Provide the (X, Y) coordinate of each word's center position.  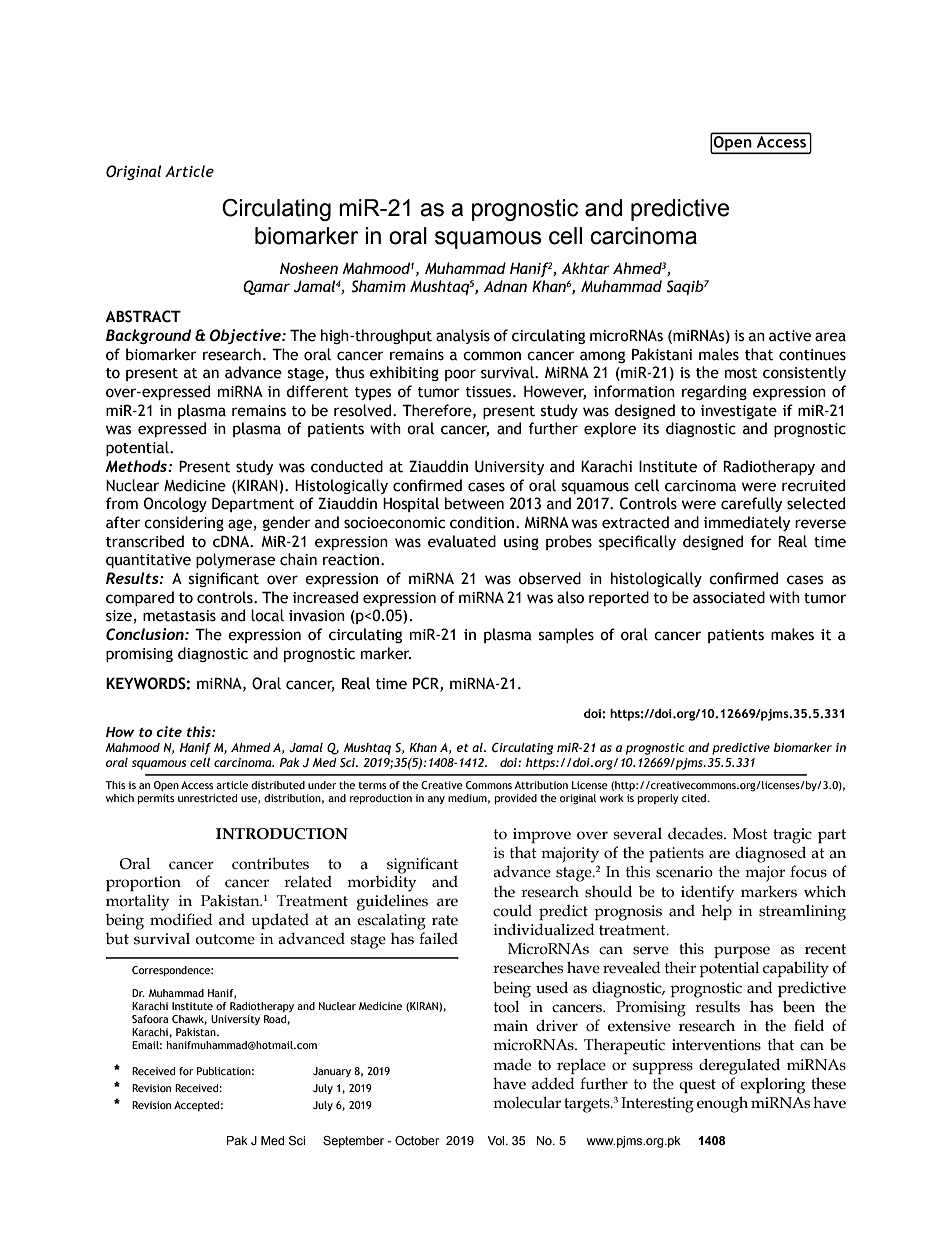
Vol (497, 1140)
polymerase (235, 560)
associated (729, 597)
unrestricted (207, 798)
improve (542, 835)
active (790, 336)
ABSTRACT (143, 316)
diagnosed (770, 854)
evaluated (462, 541)
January (332, 1072)
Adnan (505, 286)
